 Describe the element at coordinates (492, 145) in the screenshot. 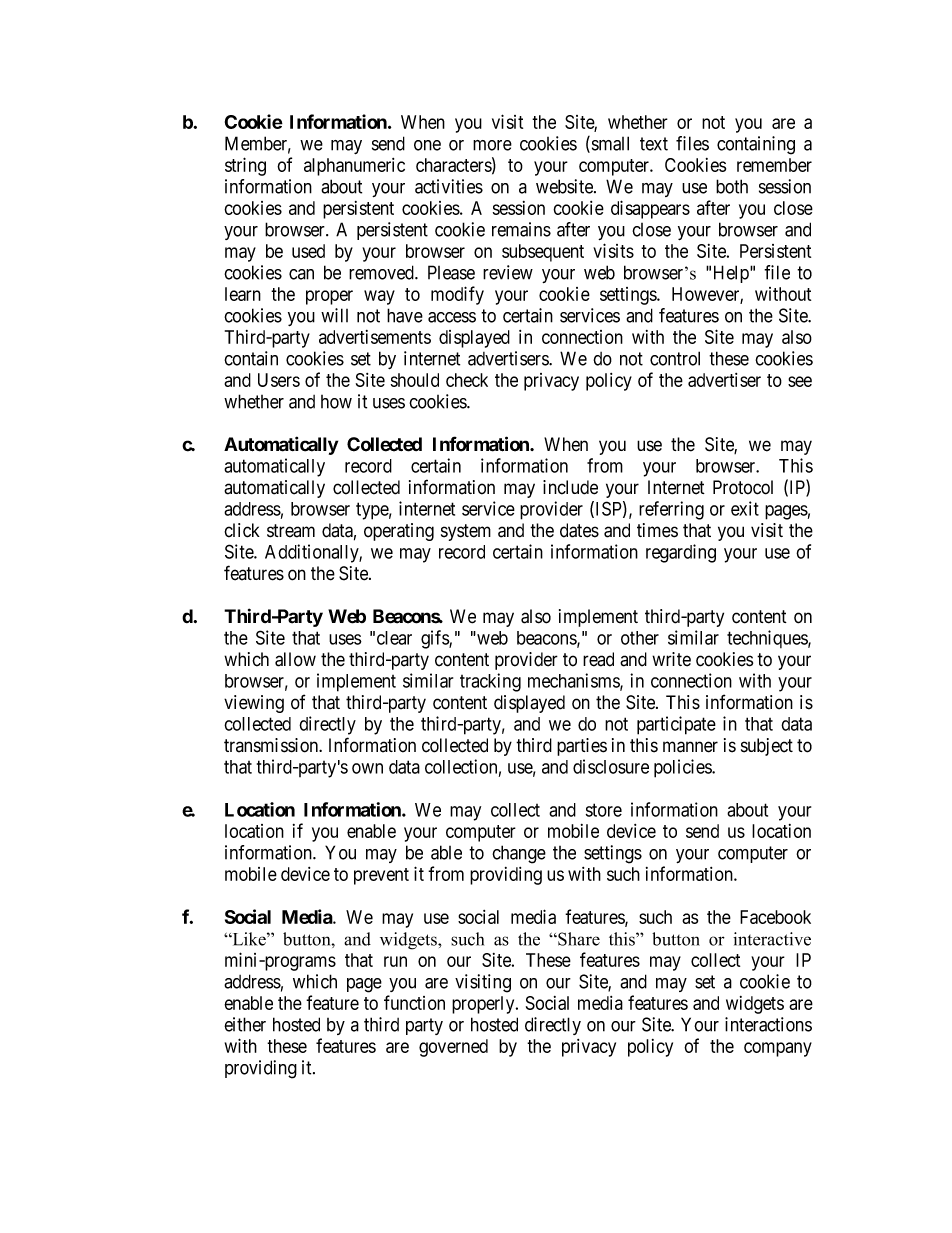

I see `more` at that location.
